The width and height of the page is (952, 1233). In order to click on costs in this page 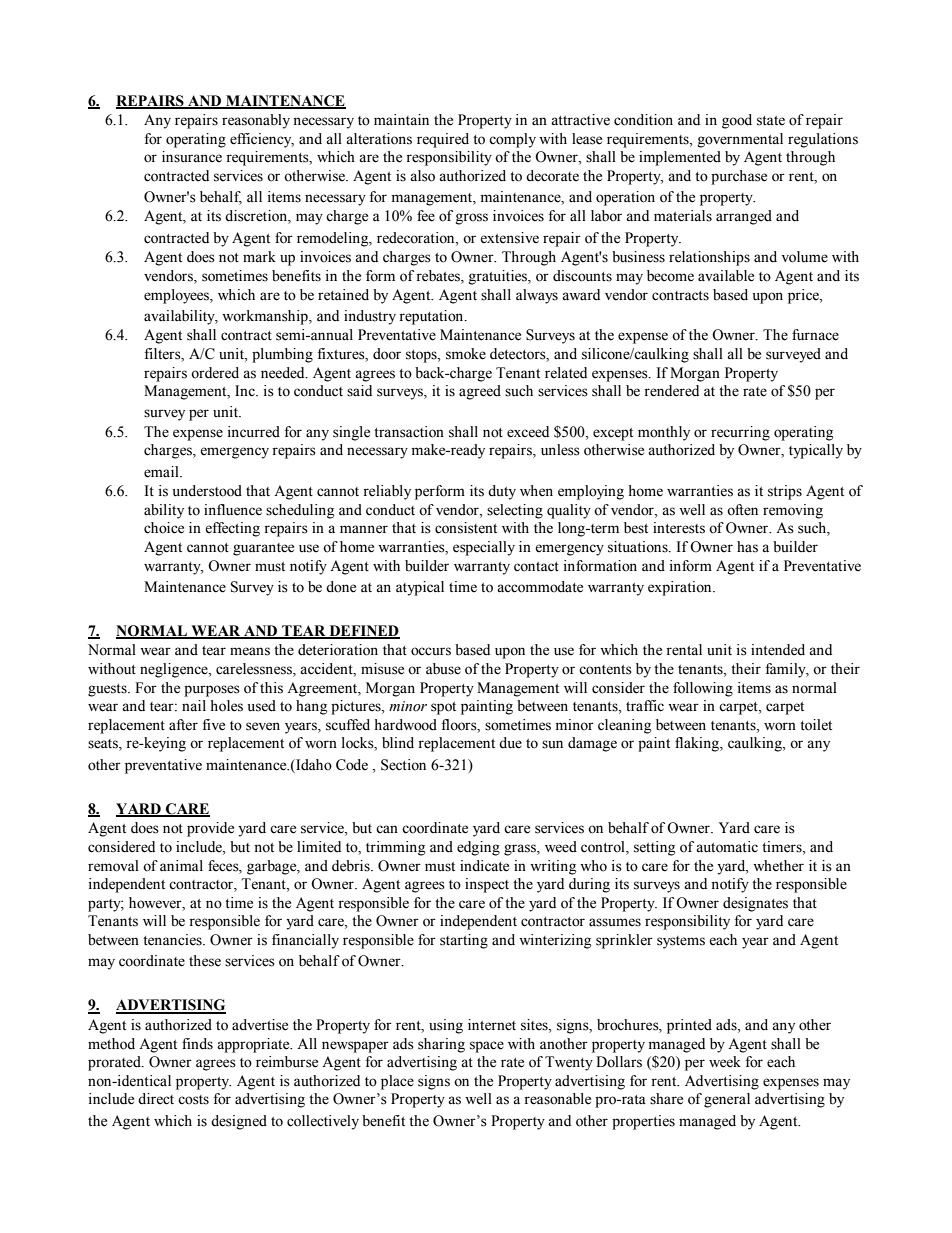, I will do `click(193, 1100)`.
